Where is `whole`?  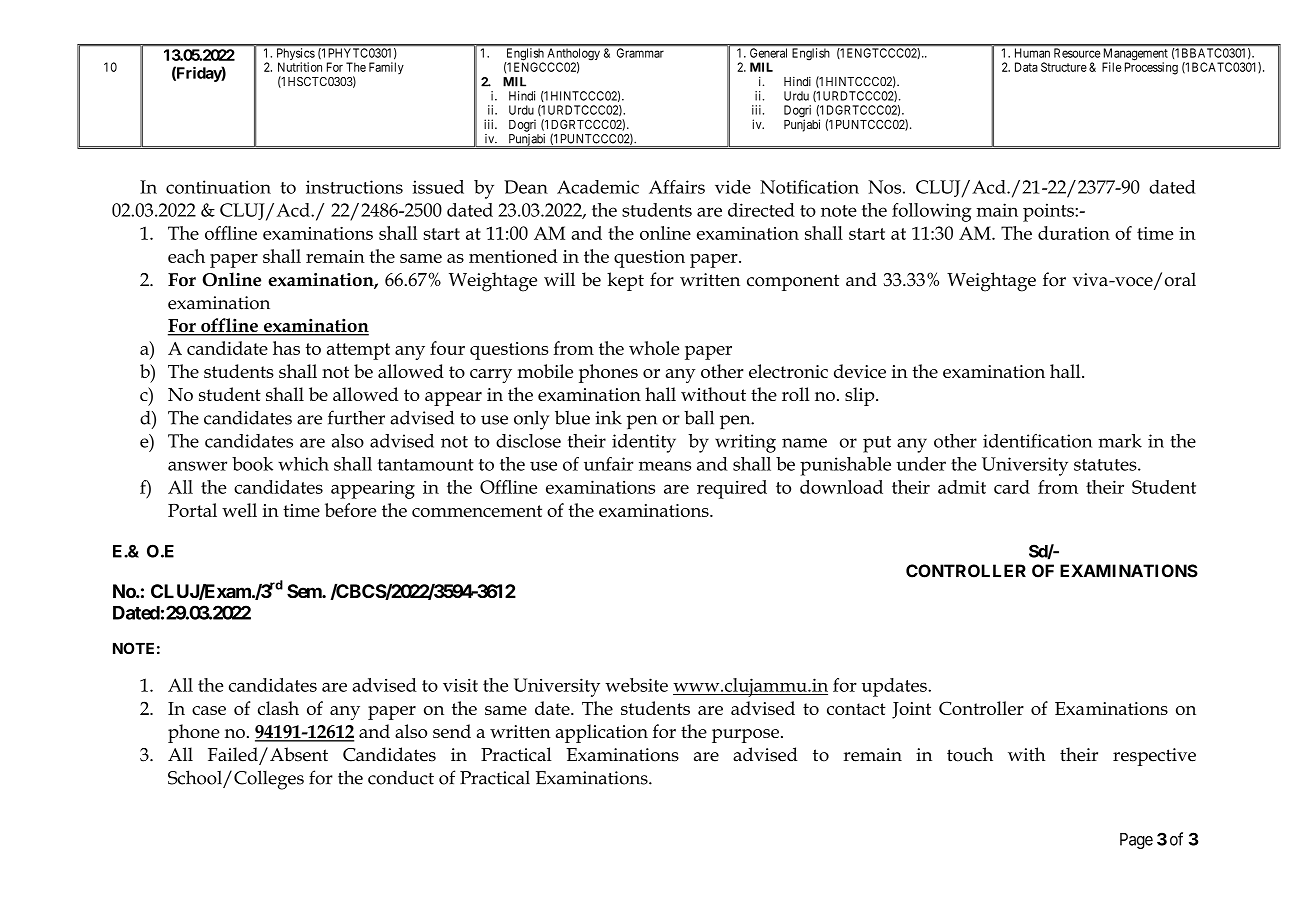 whole is located at coordinates (654, 348).
